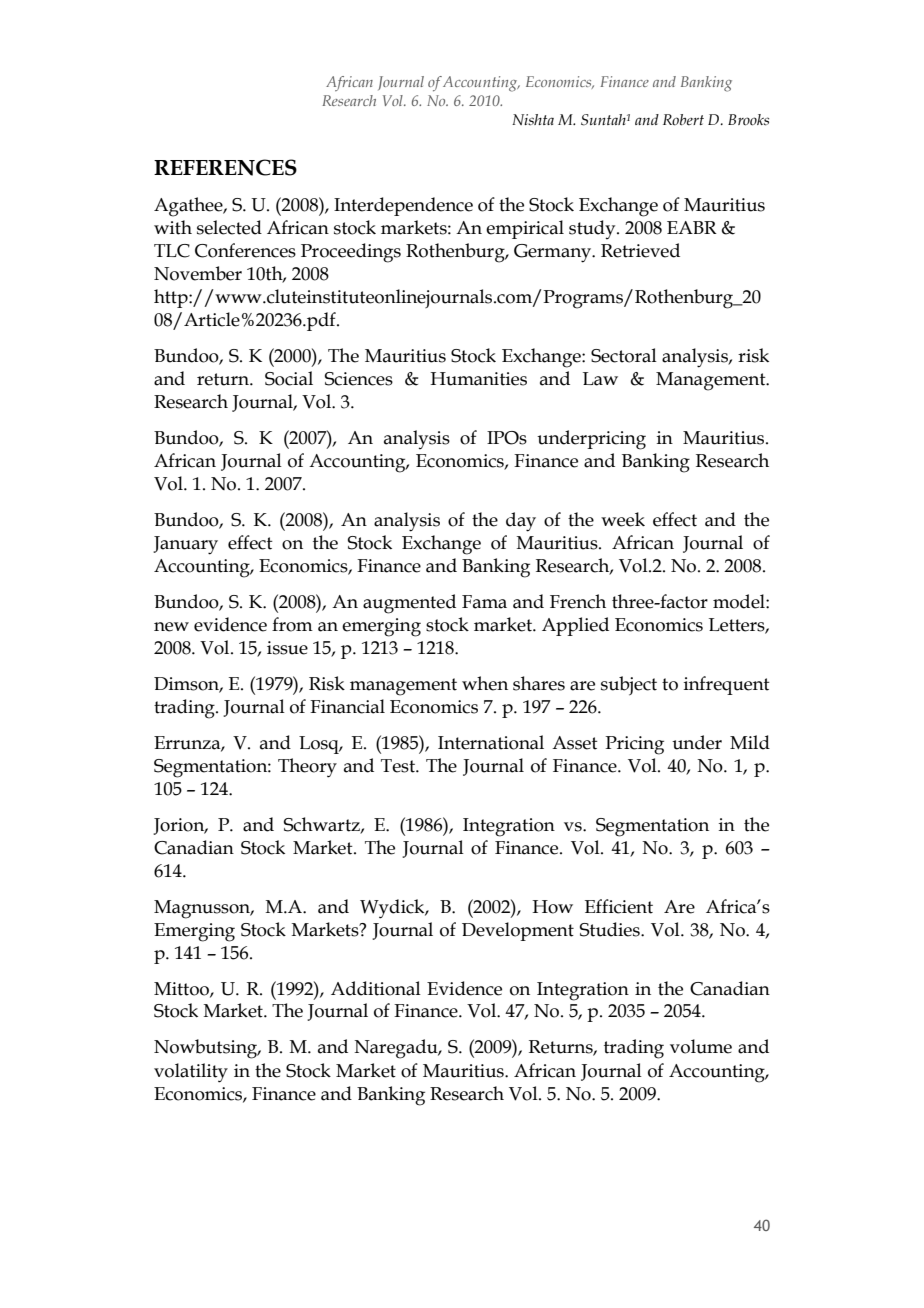 This page has height=1308, width=924. Describe the element at coordinates (624, 355) in the page. I see `Sectoral` at that location.
